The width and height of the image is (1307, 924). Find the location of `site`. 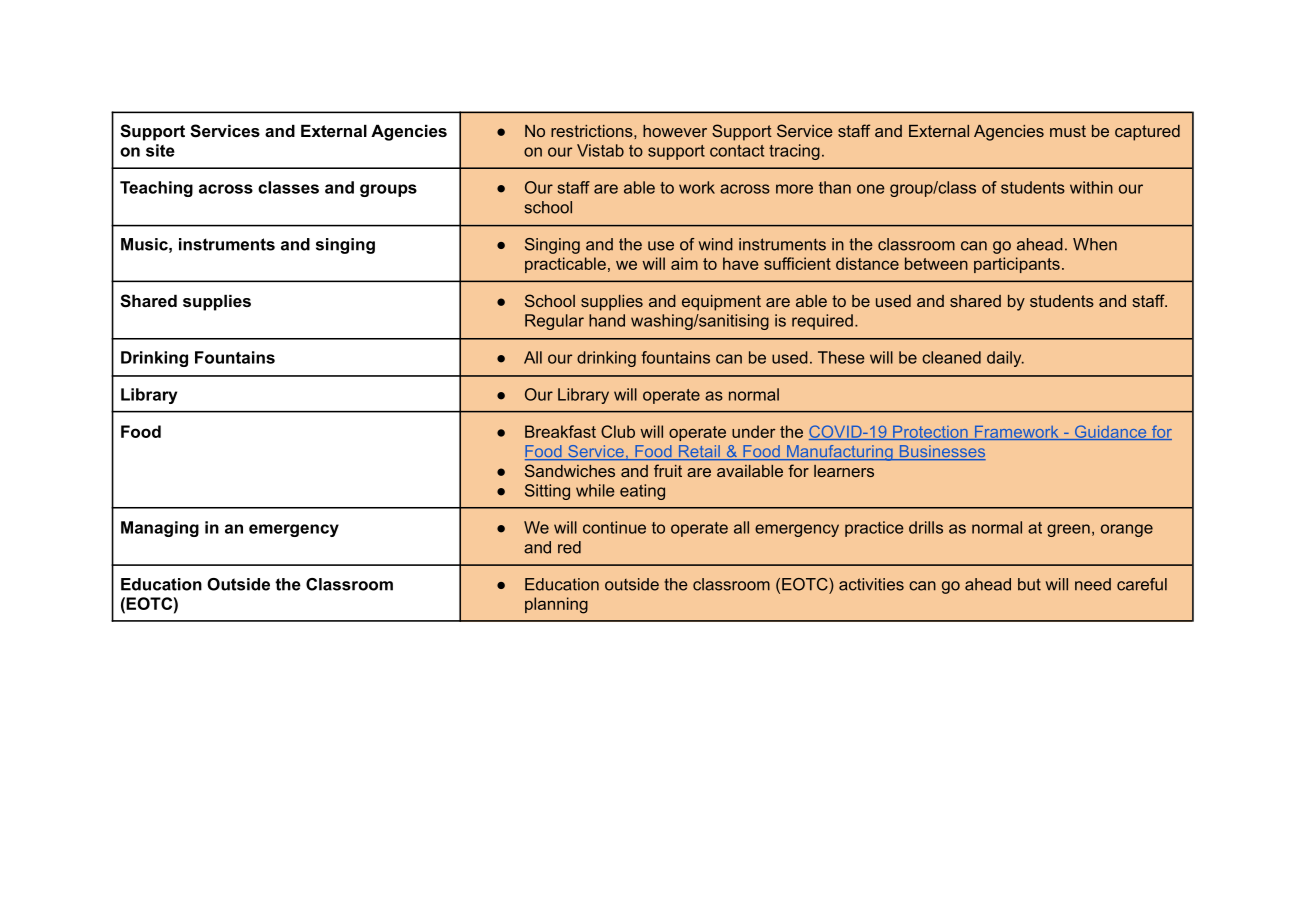

site is located at coordinates (160, 150).
